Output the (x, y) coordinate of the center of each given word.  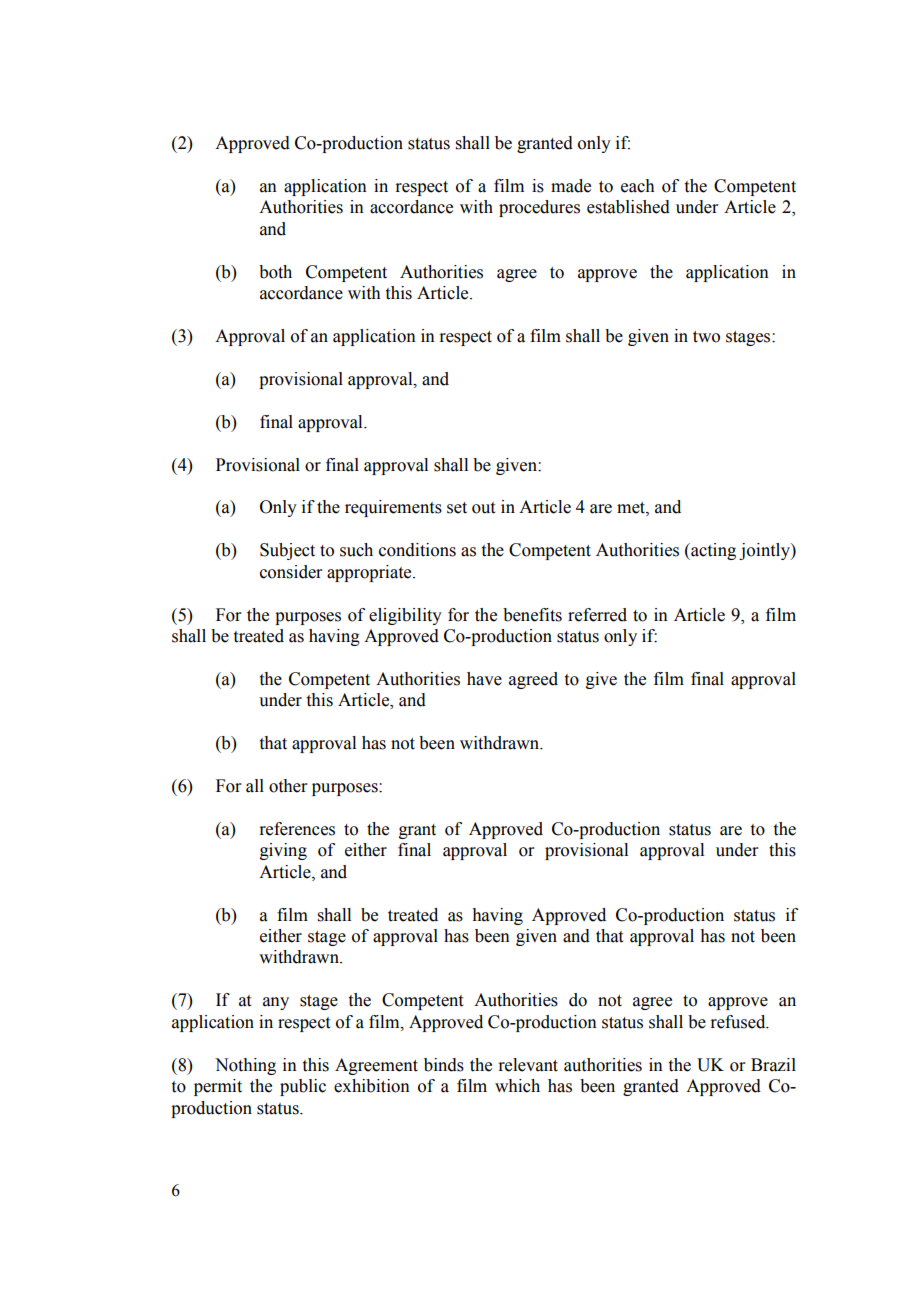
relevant (528, 1065)
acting (712, 551)
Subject (287, 551)
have (484, 679)
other (288, 786)
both (275, 272)
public (303, 1087)
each (638, 186)
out (483, 508)
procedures (539, 208)
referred (597, 615)
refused (739, 1022)
